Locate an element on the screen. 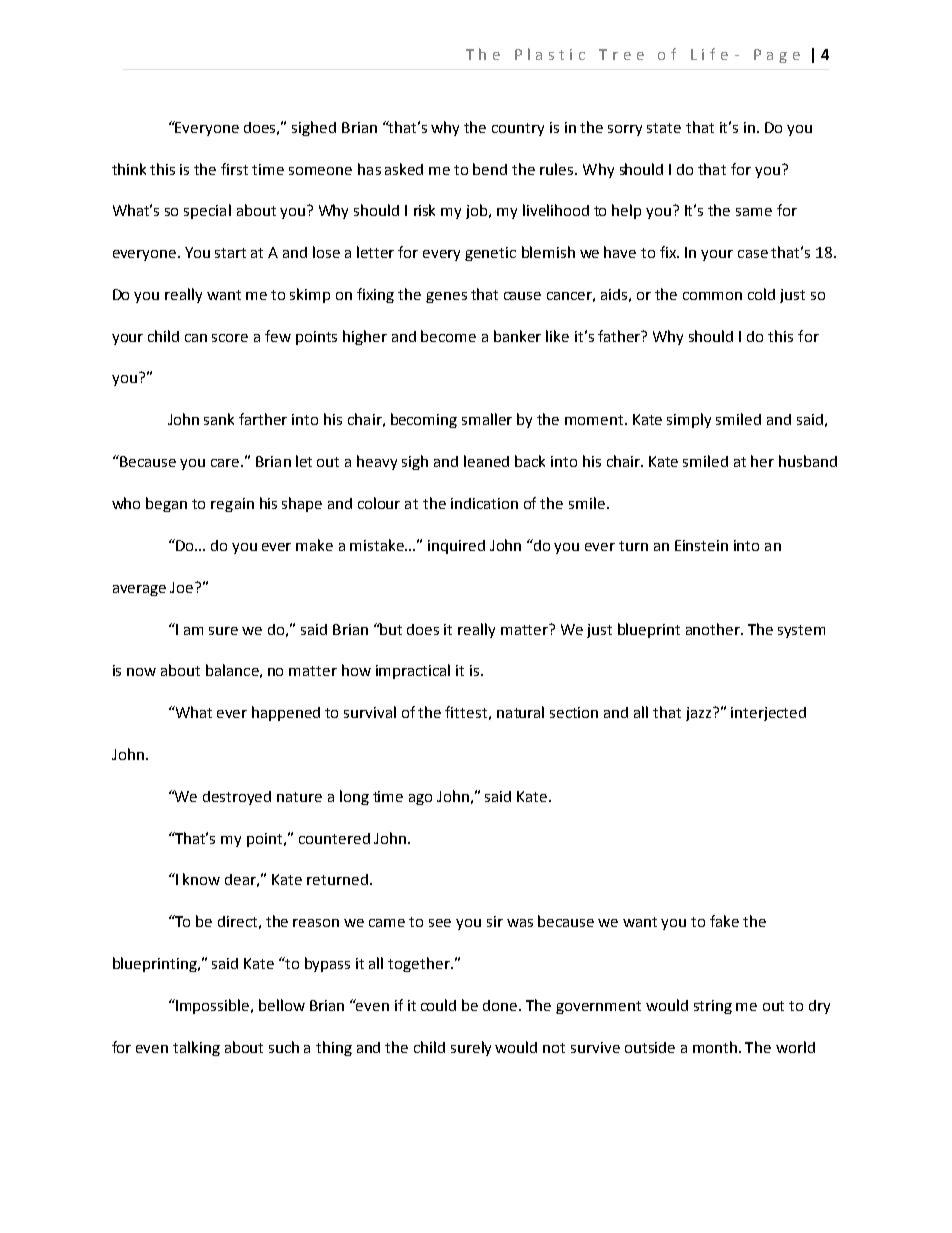 This screenshot has width=952, height=1233. first is located at coordinates (234, 169).
